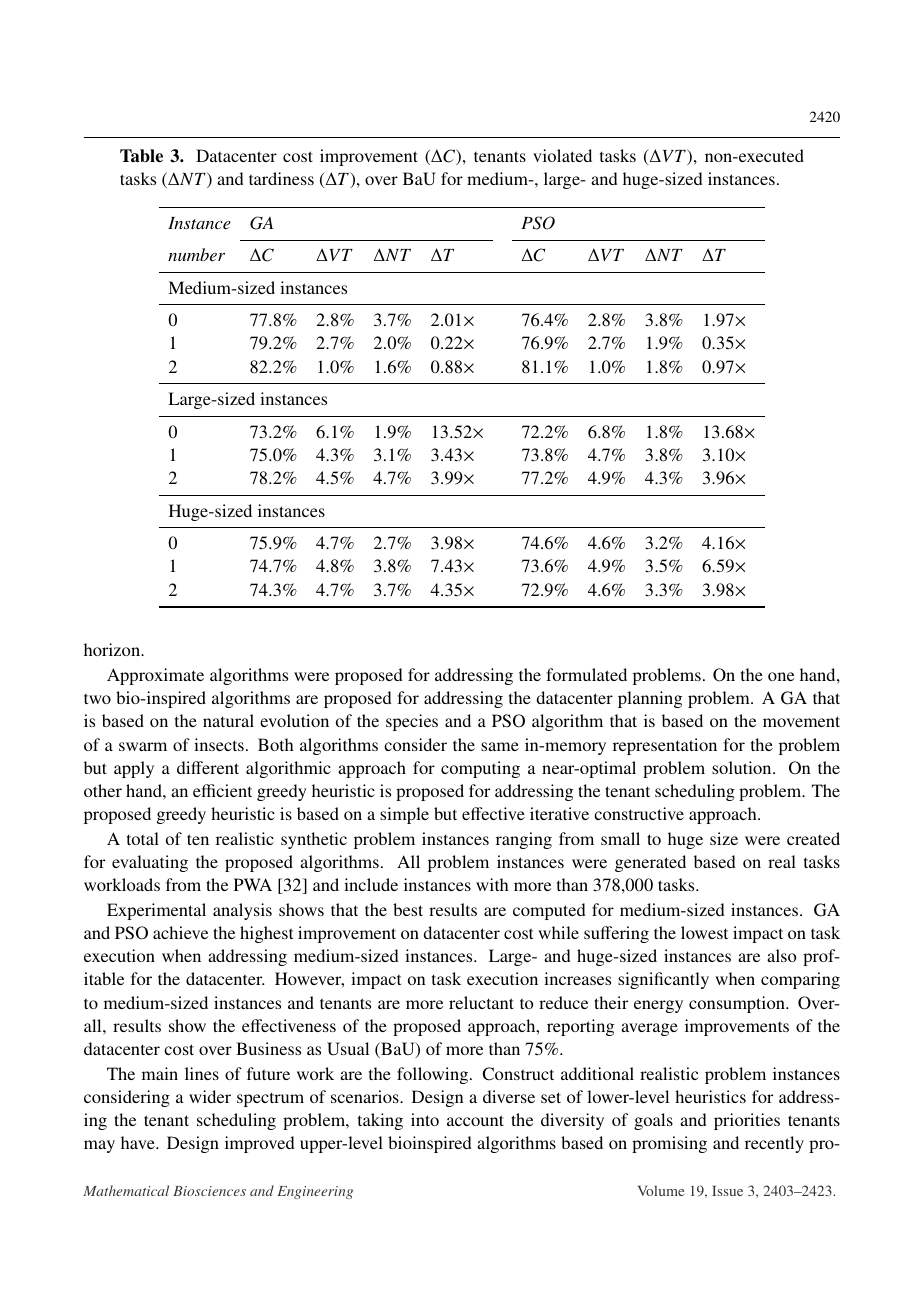  What do you see at coordinates (412, 722) in the screenshot?
I see `species` at bounding box center [412, 722].
